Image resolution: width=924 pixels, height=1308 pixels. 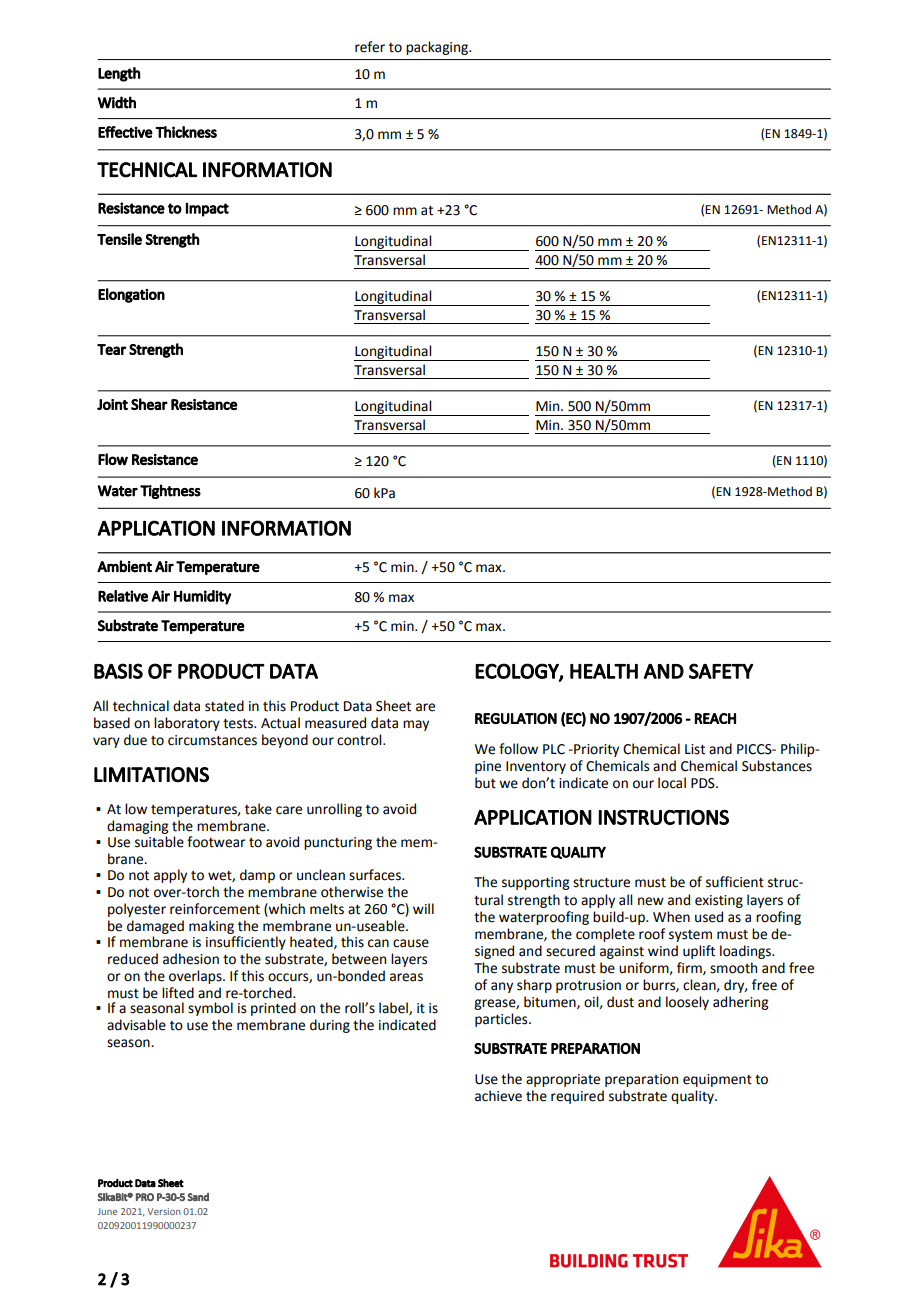 I want to click on Humidity, so click(x=202, y=597).
